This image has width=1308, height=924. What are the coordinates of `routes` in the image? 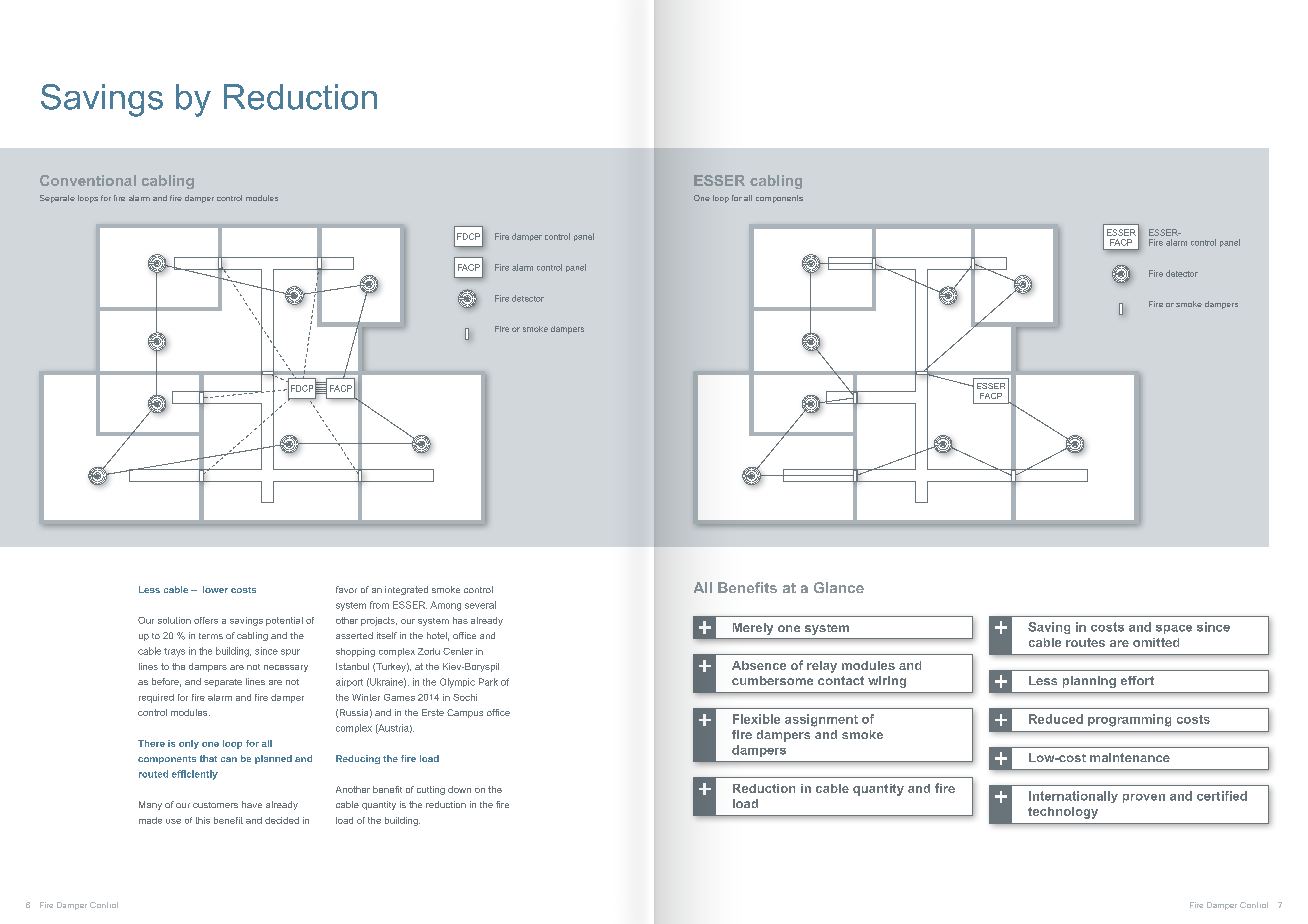 It's located at (1085, 642).
